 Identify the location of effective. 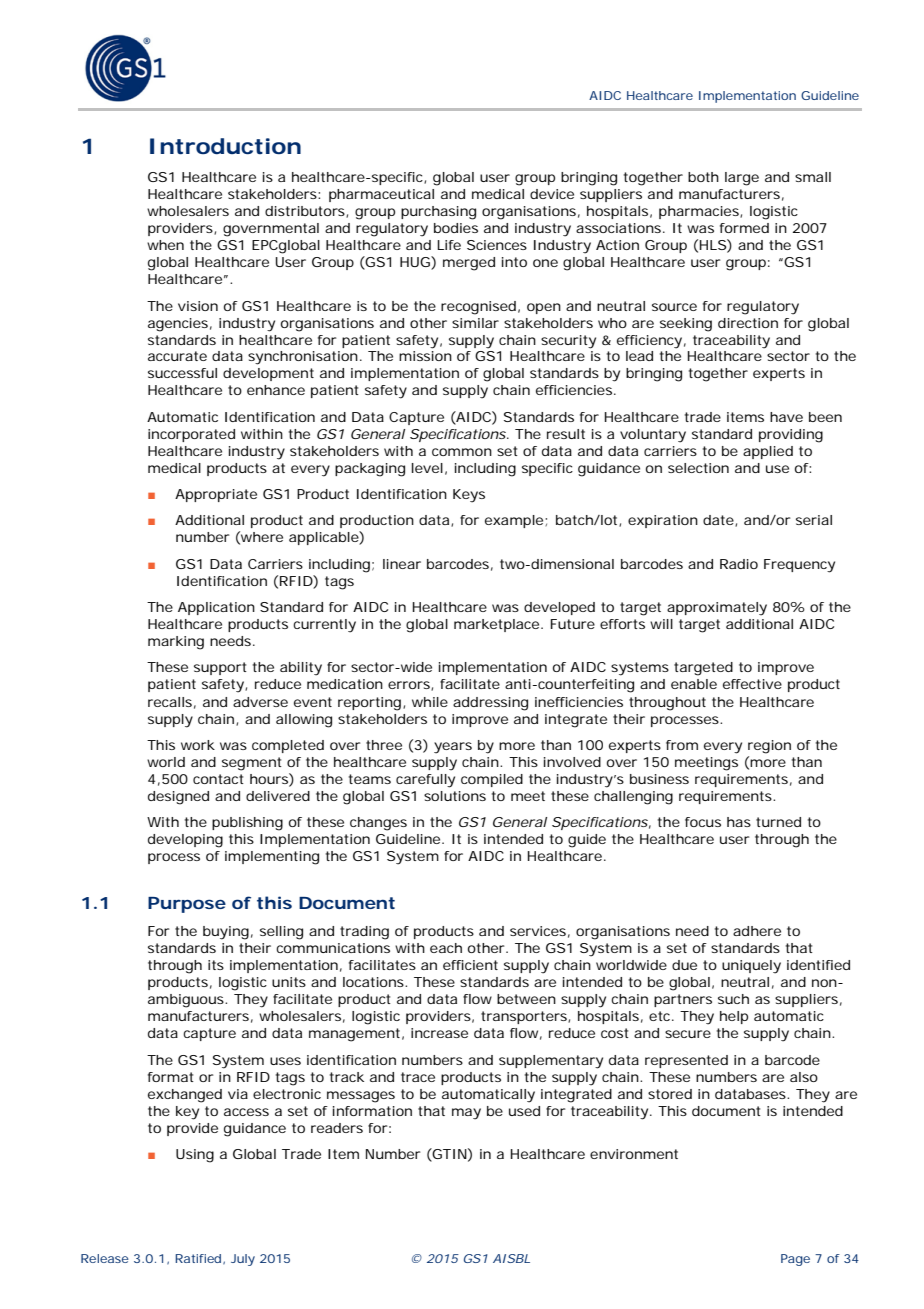
(752, 684).
